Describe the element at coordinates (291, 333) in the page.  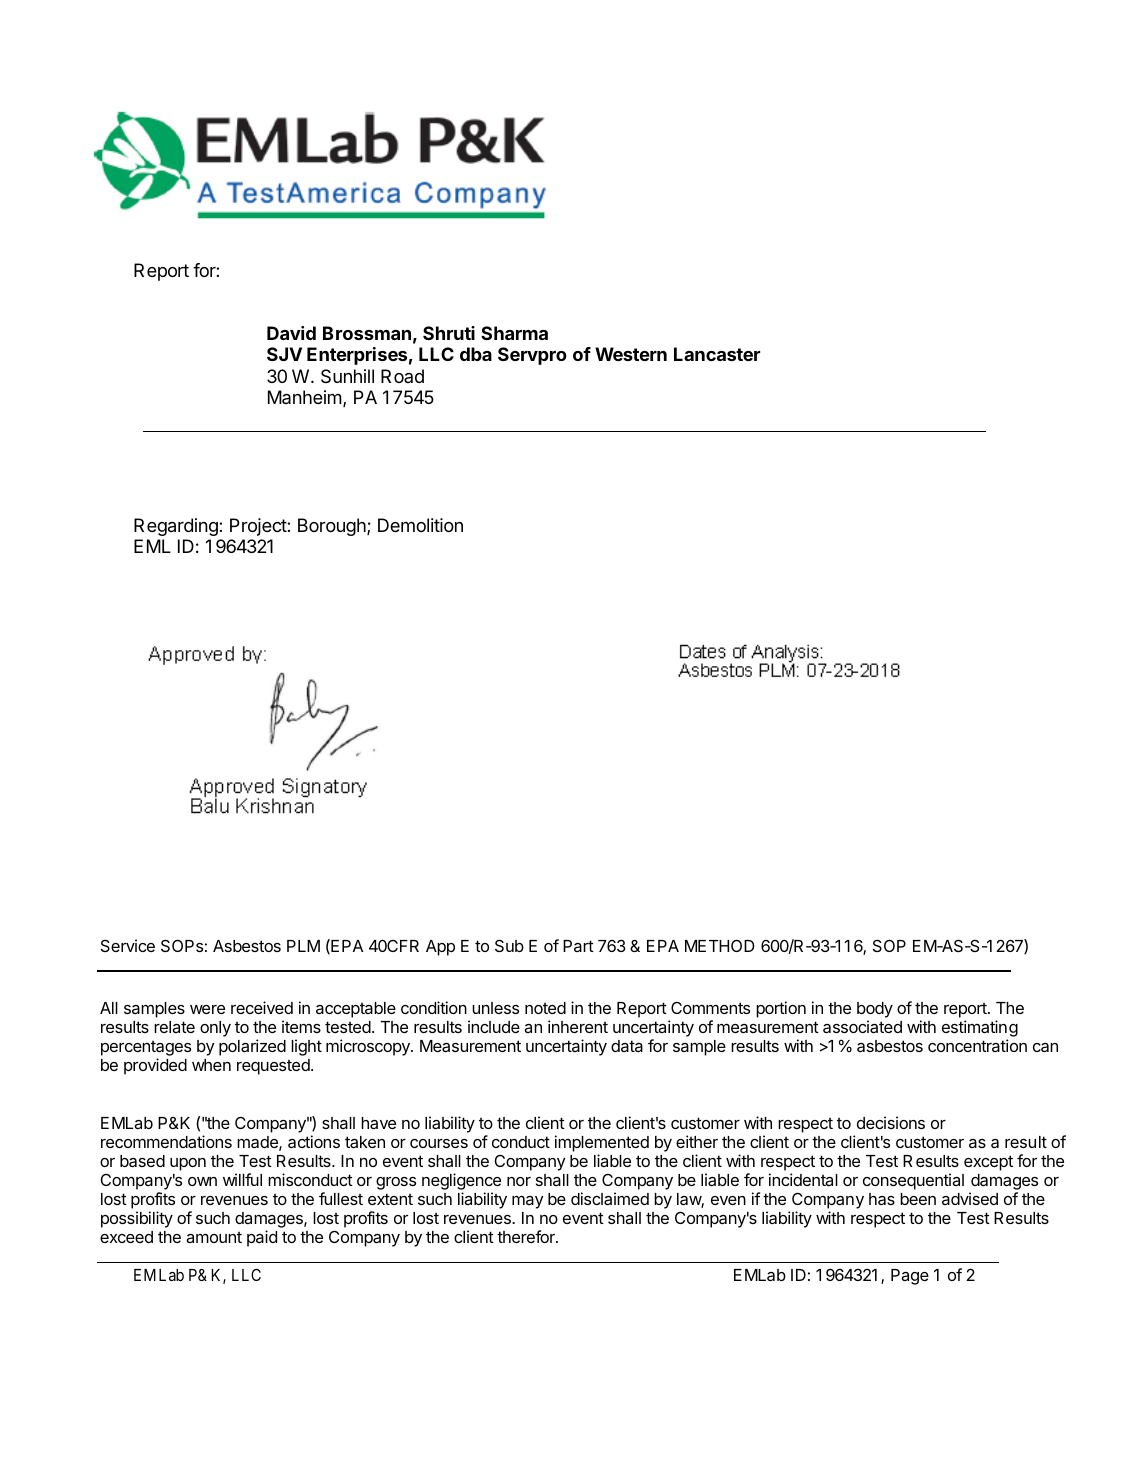
I see `David` at that location.
